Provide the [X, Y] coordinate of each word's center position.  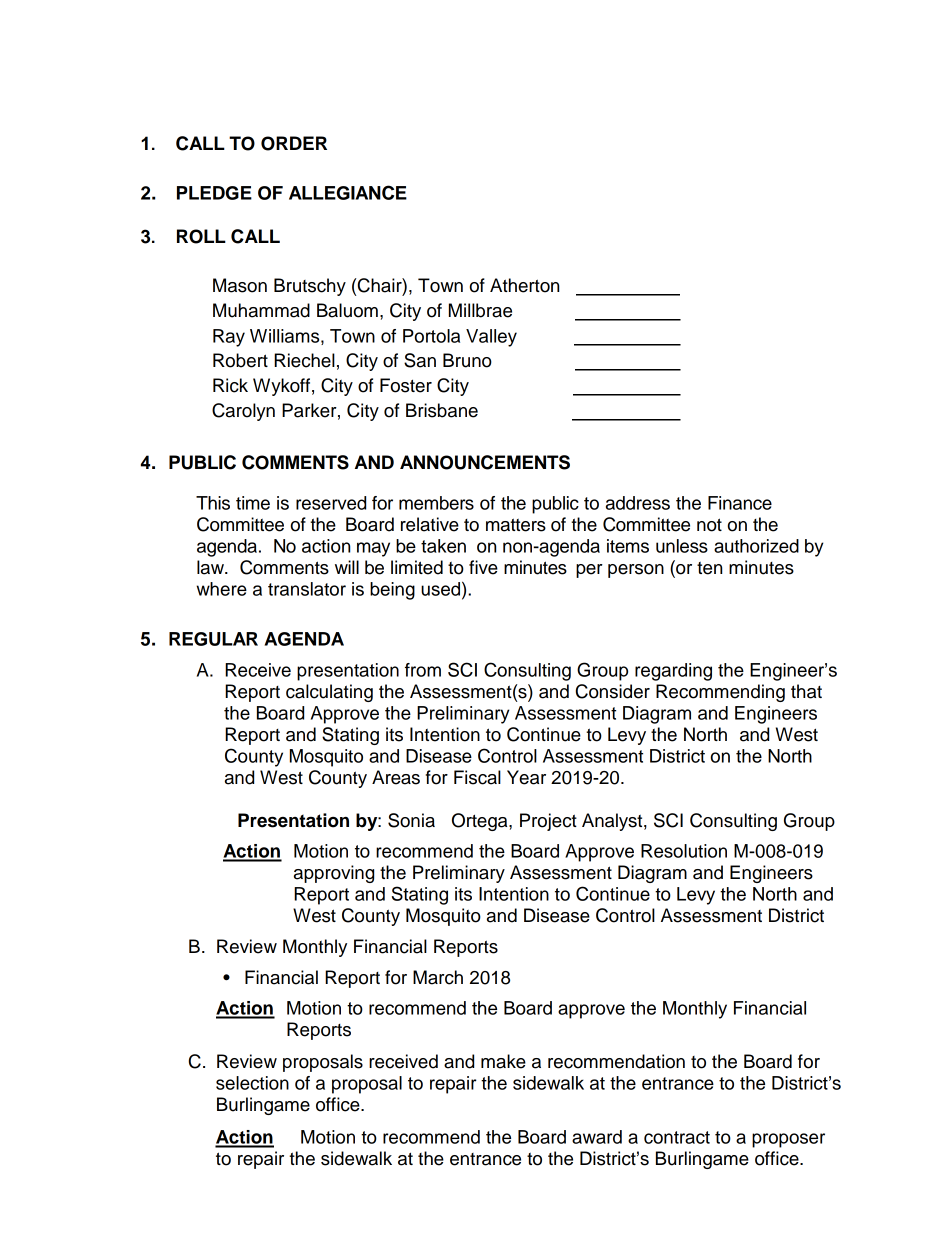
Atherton [524, 285]
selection [252, 1083]
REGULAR [213, 639]
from [423, 670]
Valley [491, 338]
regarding [673, 672]
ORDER [294, 143]
